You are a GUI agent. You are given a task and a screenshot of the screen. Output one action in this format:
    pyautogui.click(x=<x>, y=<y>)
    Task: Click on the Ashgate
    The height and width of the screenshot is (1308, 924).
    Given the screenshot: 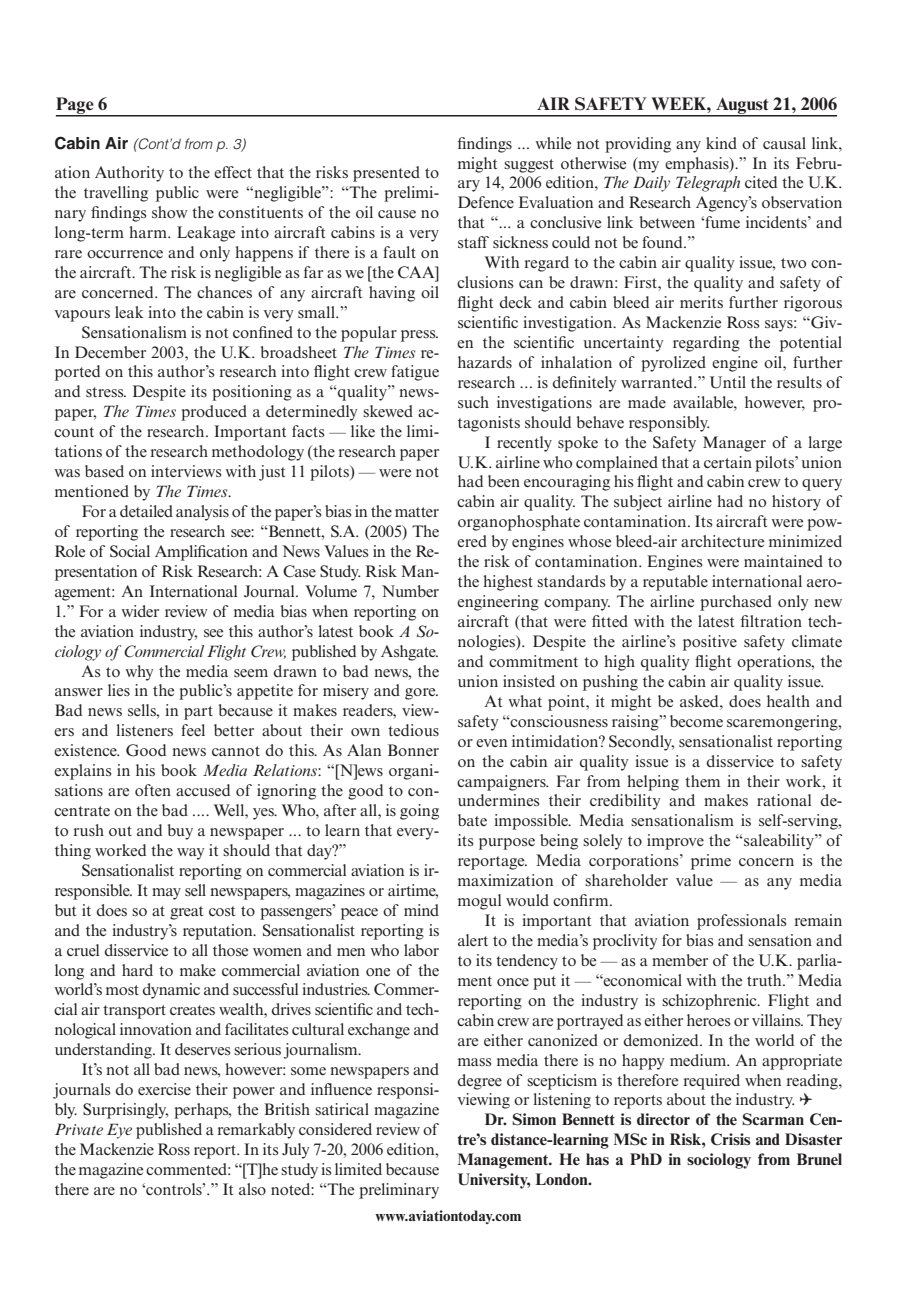 What is the action you would take?
    pyautogui.click(x=409, y=653)
